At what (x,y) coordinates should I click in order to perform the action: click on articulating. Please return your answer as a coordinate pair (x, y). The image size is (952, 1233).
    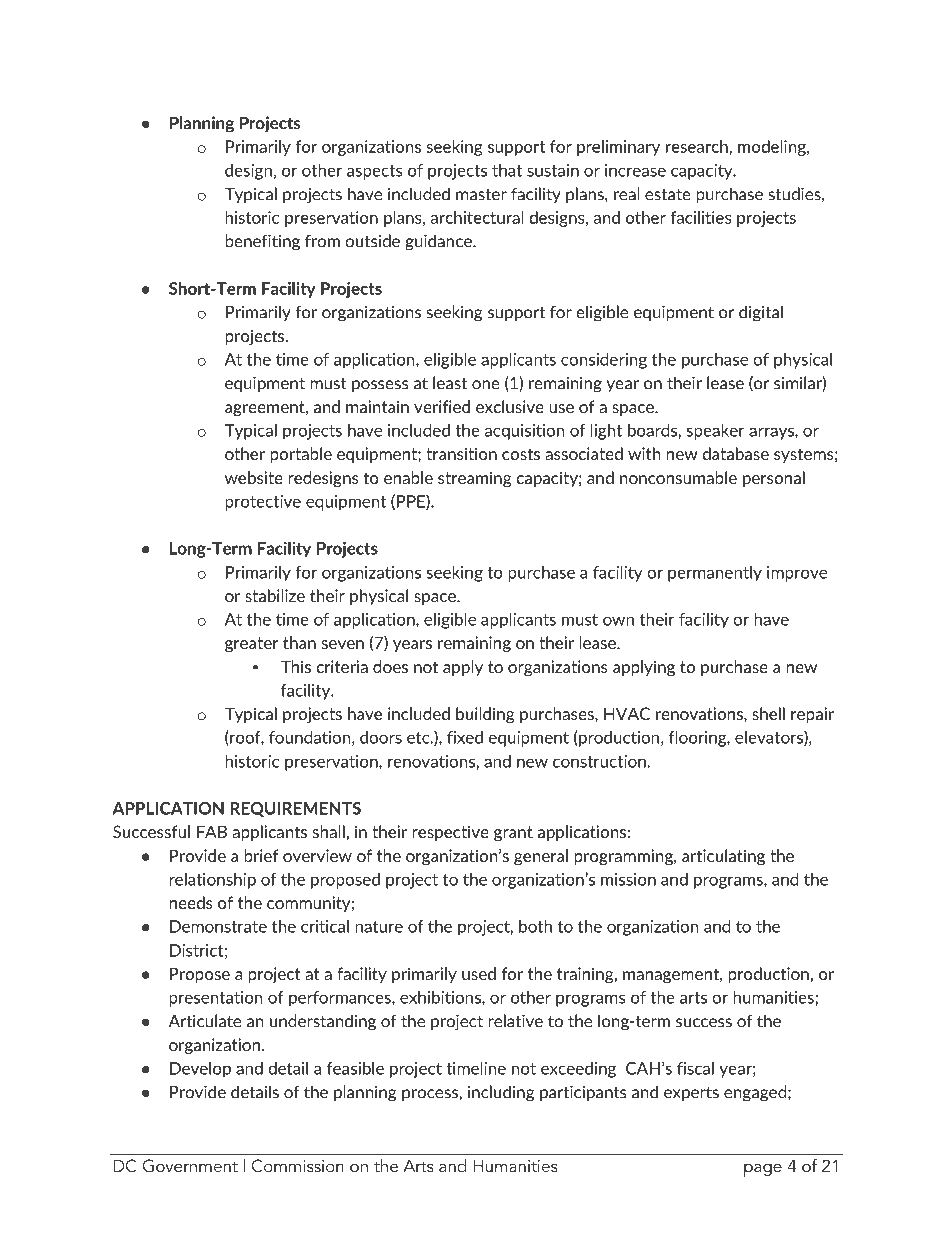
    Looking at the image, I should click on (723, 857).
